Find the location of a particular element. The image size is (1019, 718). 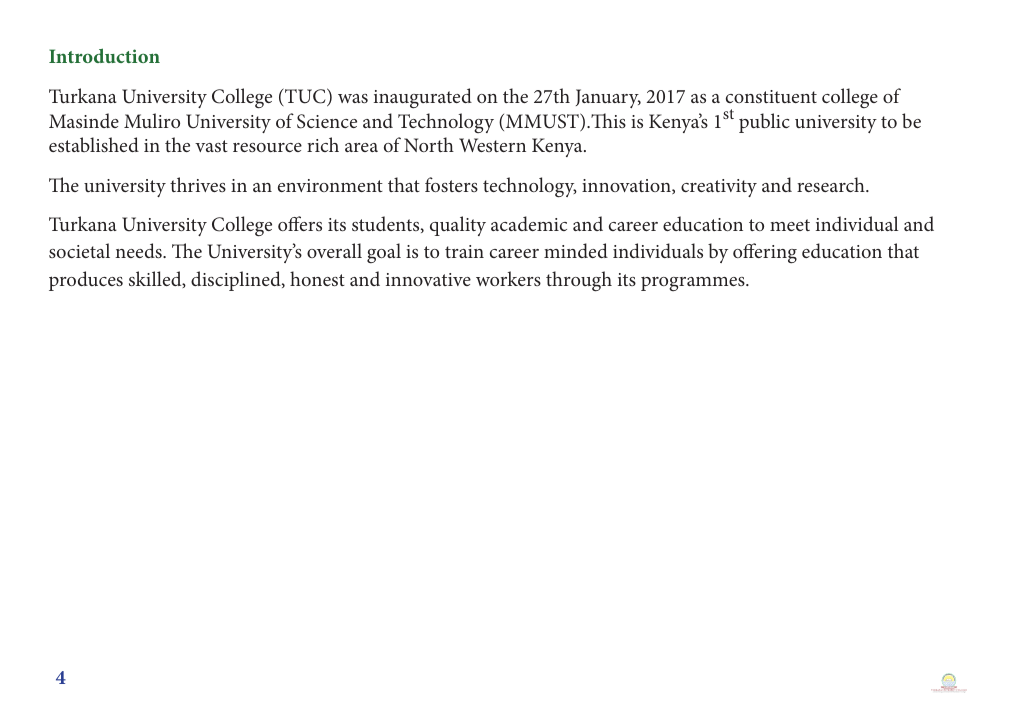

disciplined is located at coordinates (237, 281).
